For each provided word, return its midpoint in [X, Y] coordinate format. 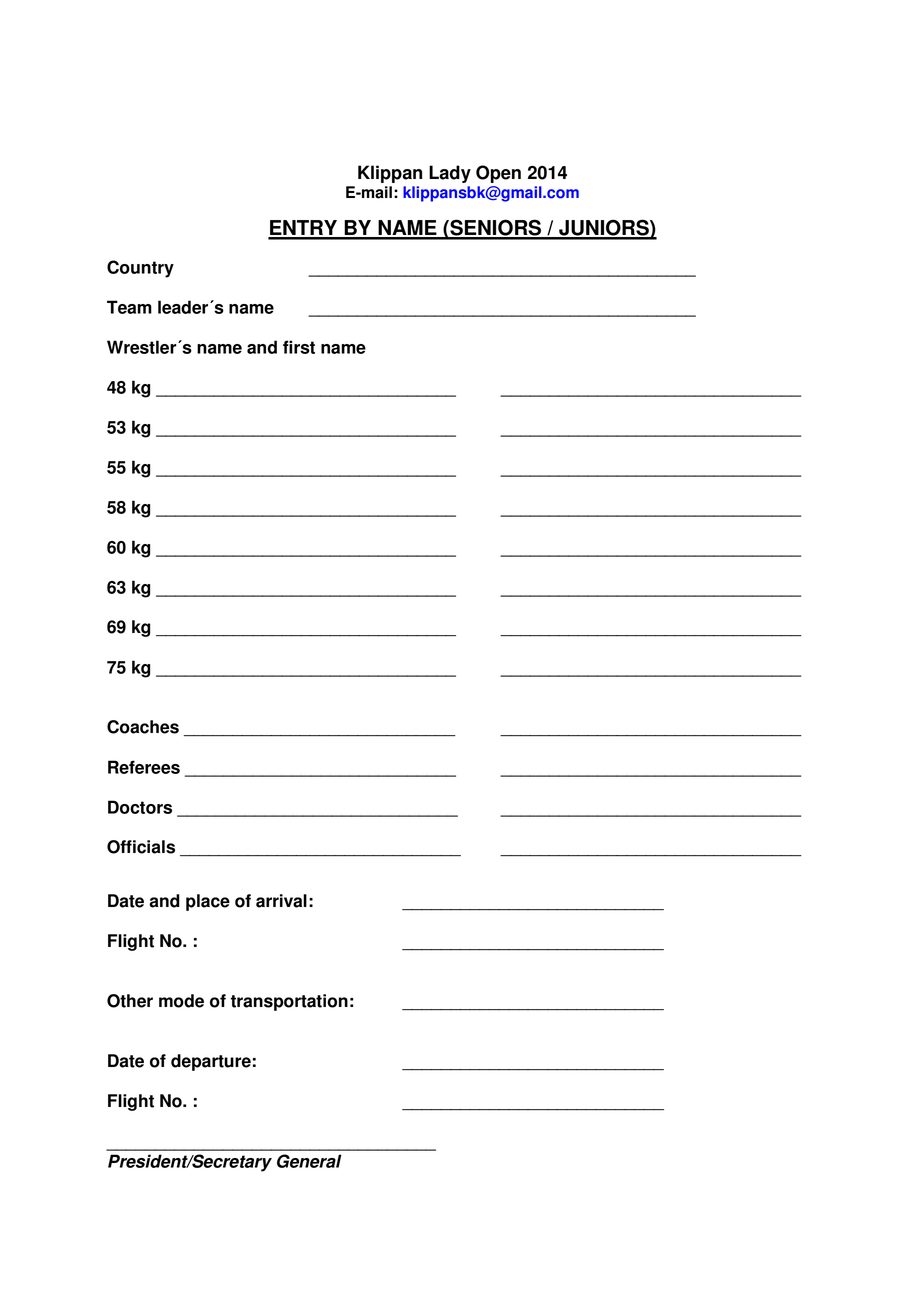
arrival [281, 901]
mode [181, 1001]
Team [129, 307]
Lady [450, 174]
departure [211, 1062]
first [299, 347]
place [208, 902]
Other [130, 1001]
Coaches [143, 727]
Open [498, 174]
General [309, 1161]
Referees [144, 767]
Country [140, 269]
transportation [289, 1002]
